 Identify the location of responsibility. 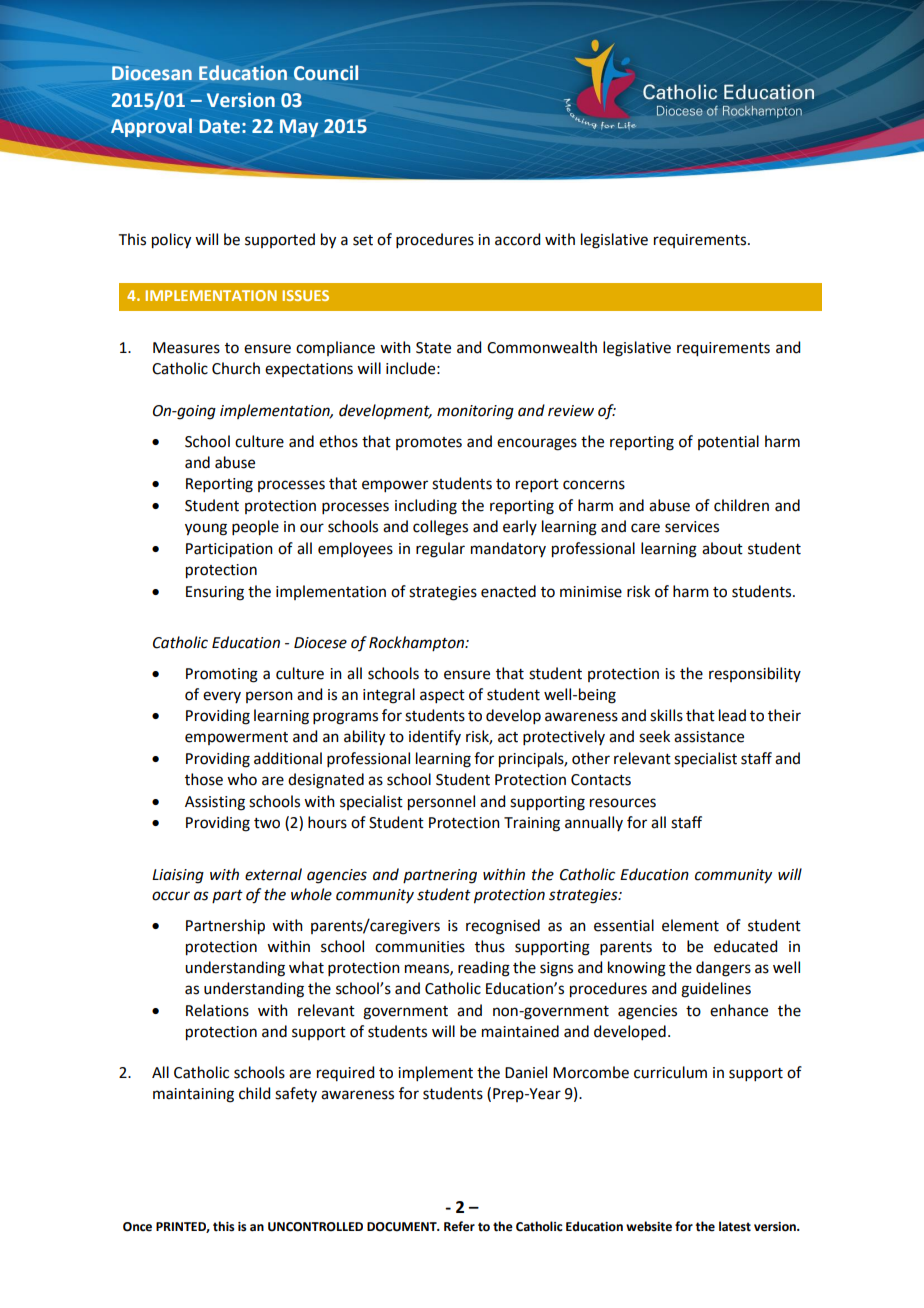
(755, 674).
